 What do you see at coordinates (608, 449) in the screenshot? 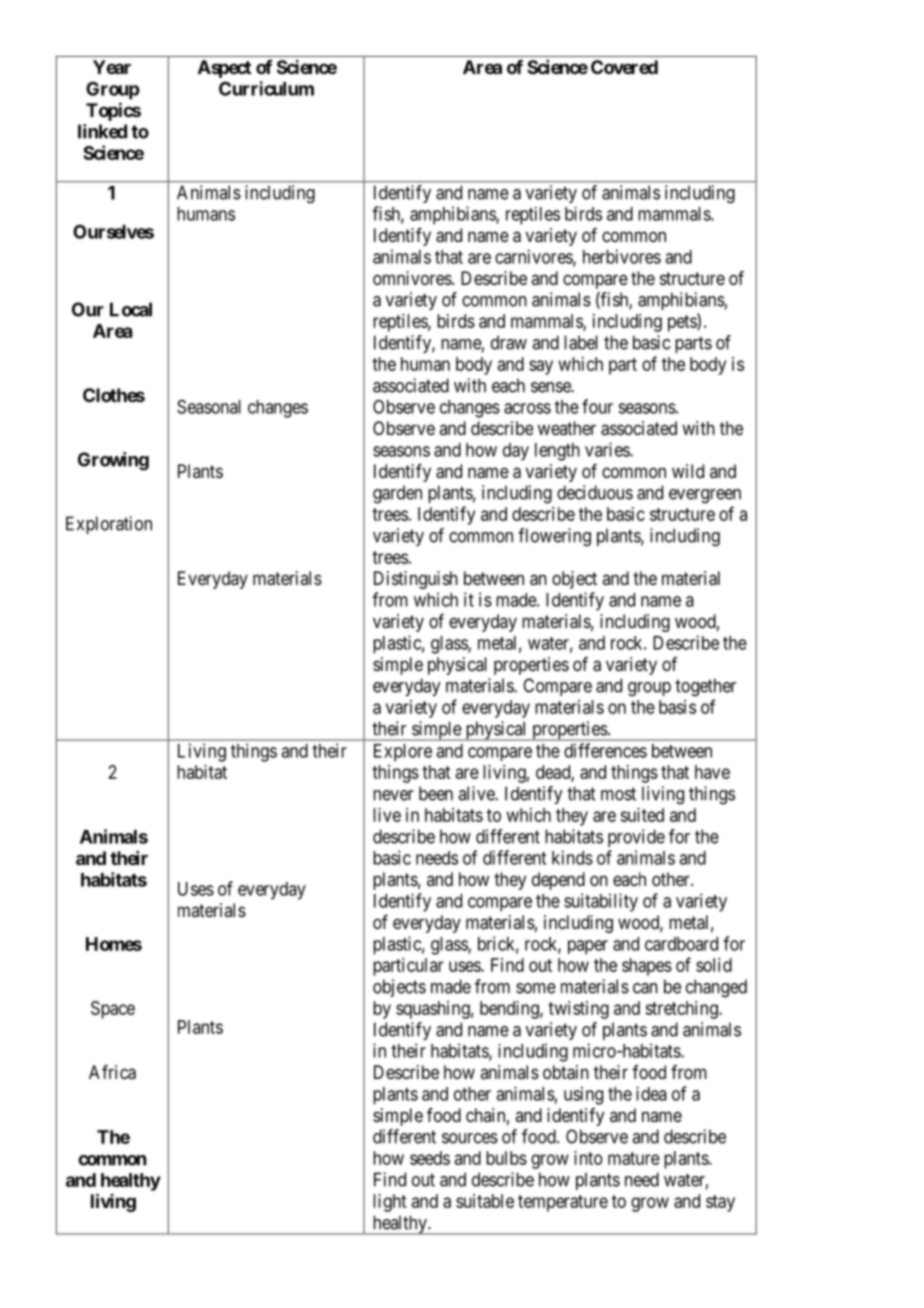
I see `varies` at bounding box center [608, 449].
